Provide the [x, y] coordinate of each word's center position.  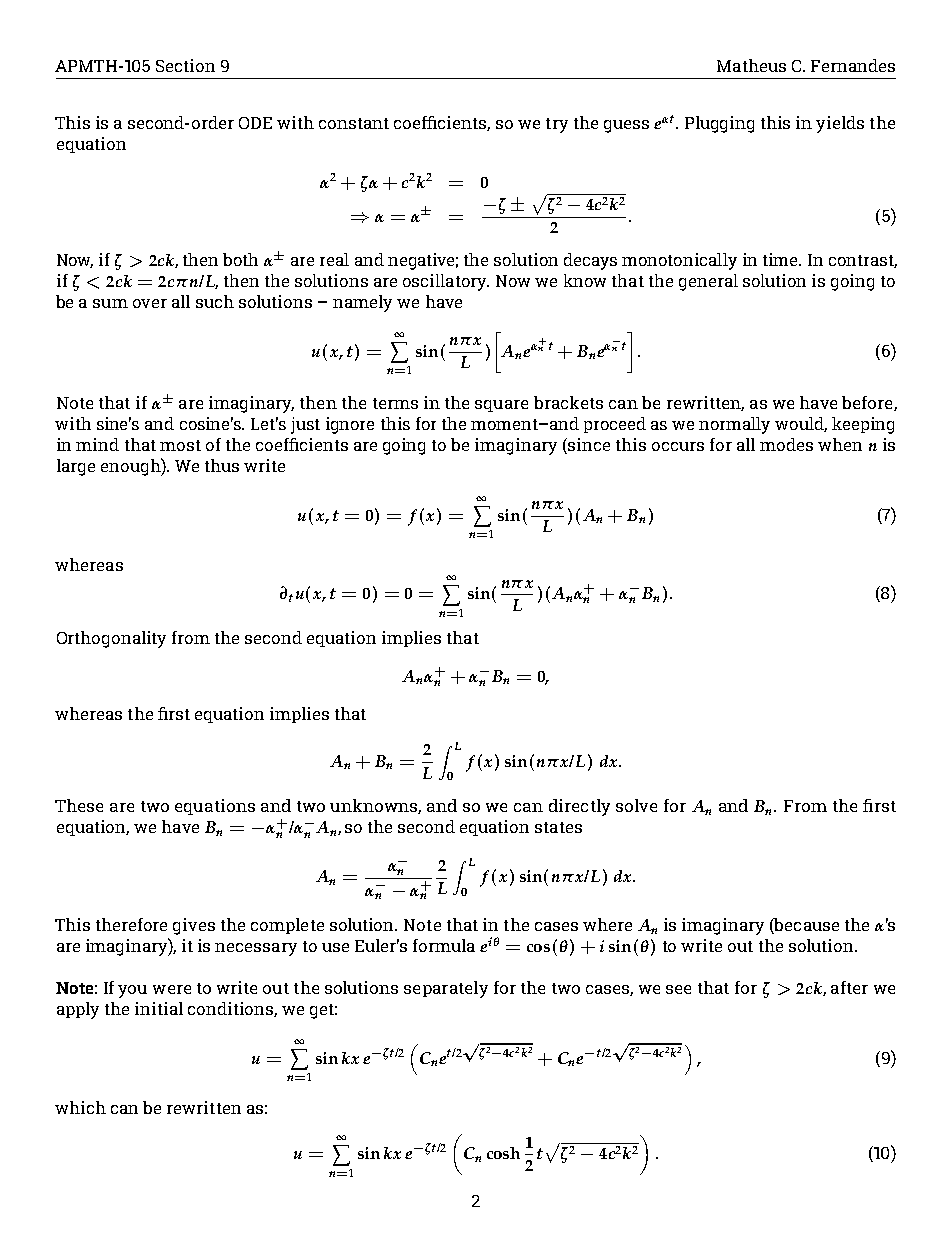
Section [185, 65]
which [80, 1107]
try [557, 125]
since [588, 446]
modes [786, 444]
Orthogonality [111, 639]
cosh [503, 1153]
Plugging [719, 124]
